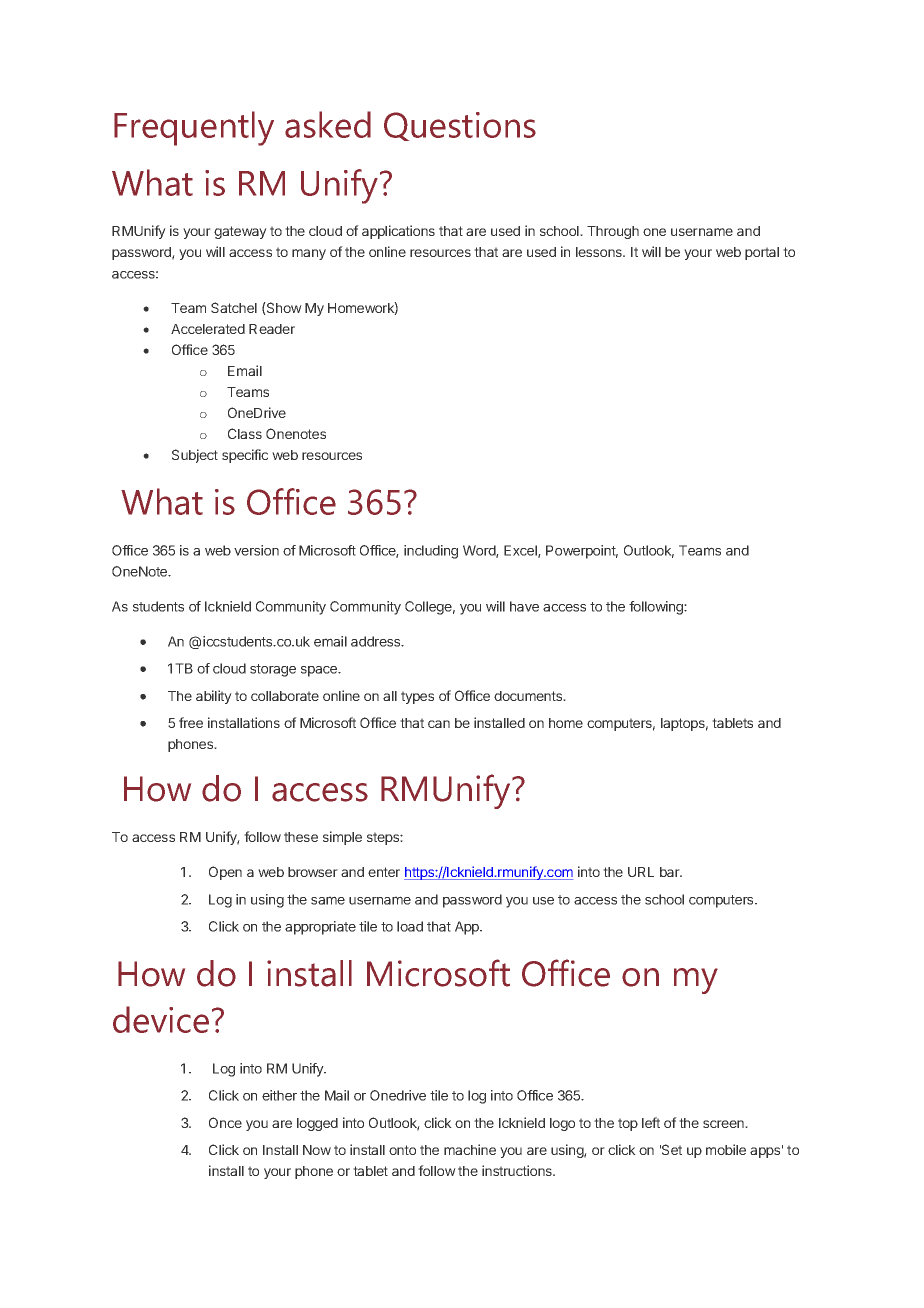 This page has width=924, height=1308. I want to click on Frequently, so click(194, 128).
